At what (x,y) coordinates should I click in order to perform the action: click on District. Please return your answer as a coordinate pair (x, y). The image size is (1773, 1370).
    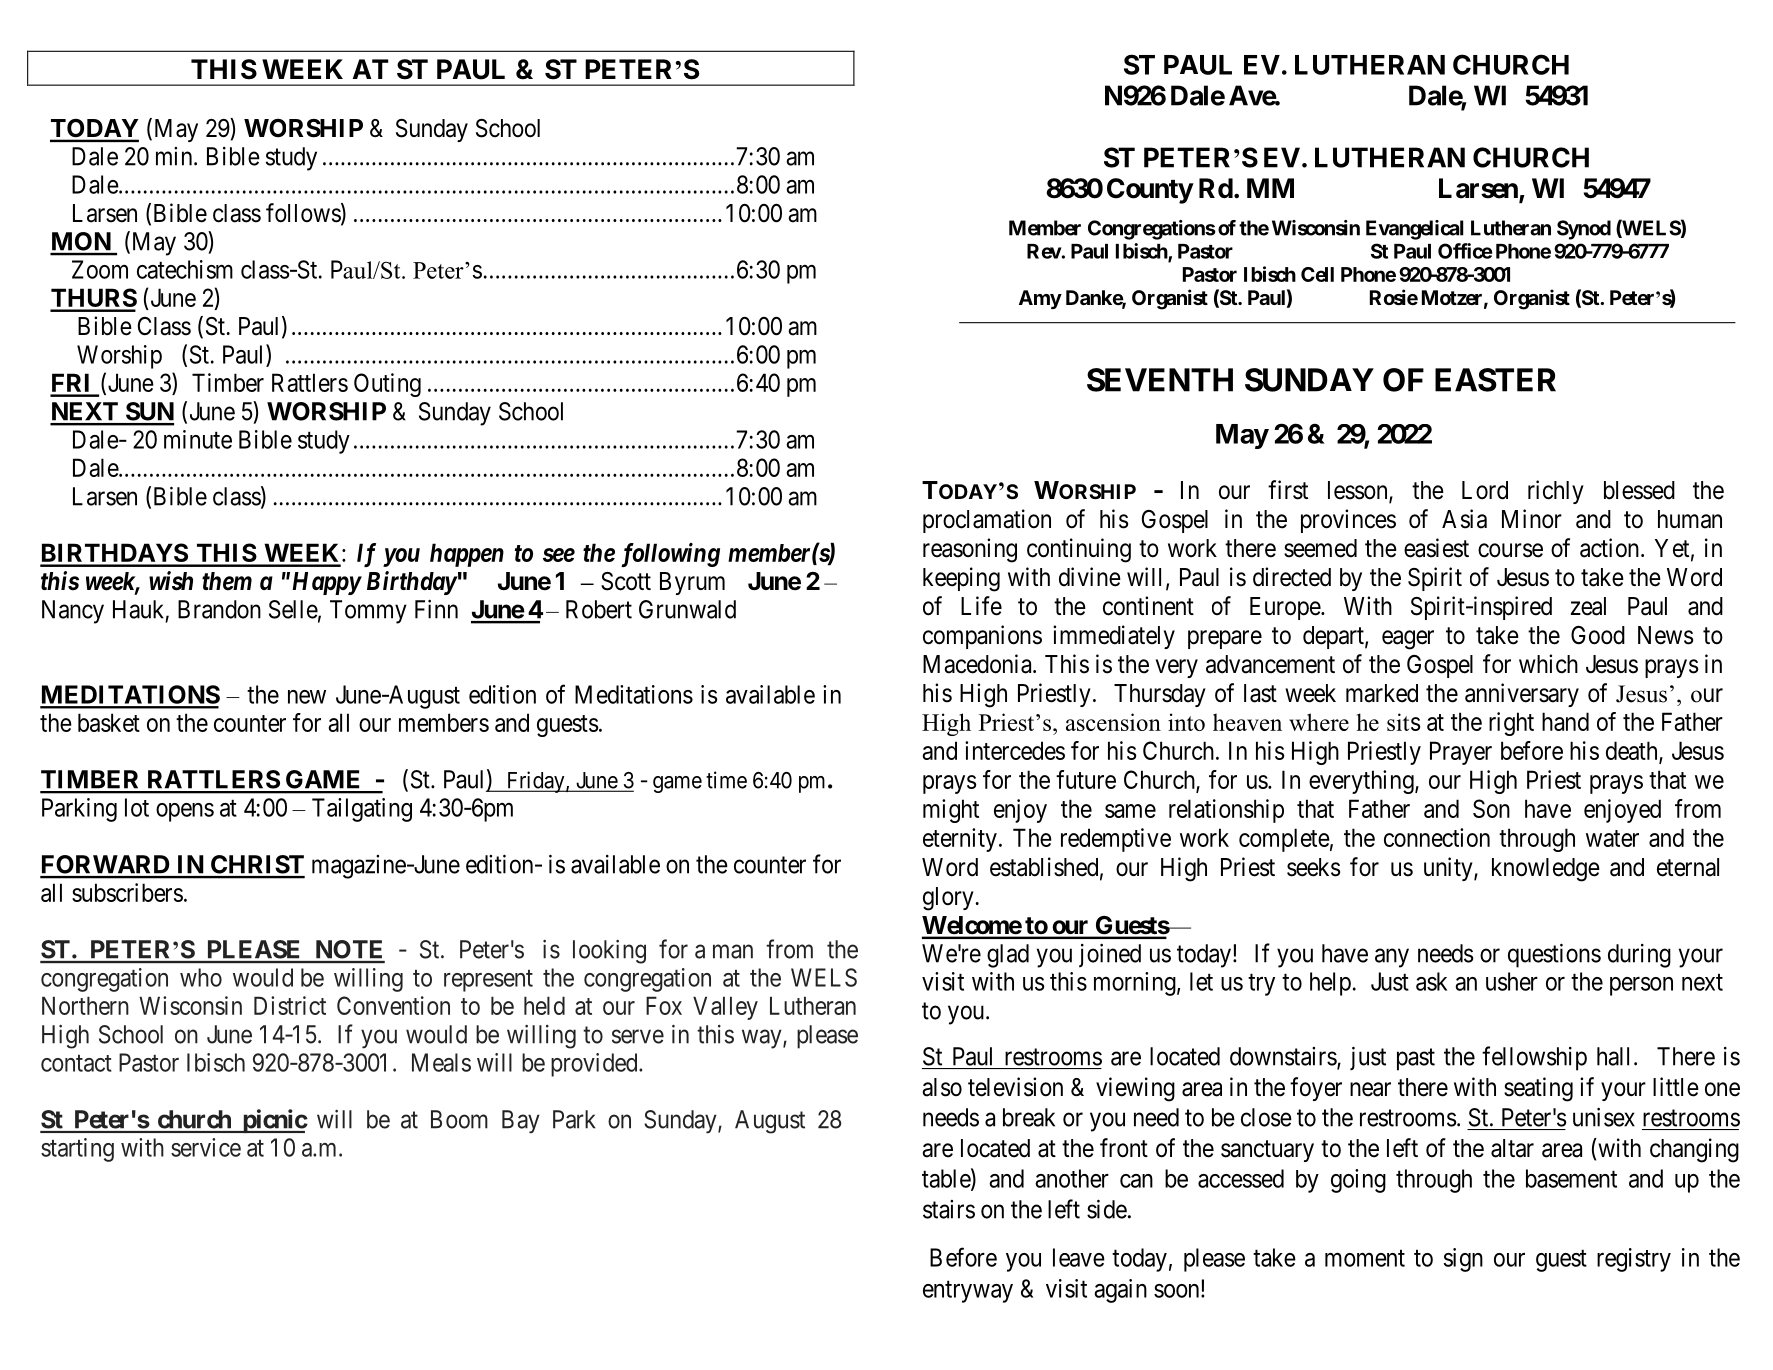
    Looking at the image, I should click on (290, 1005).
